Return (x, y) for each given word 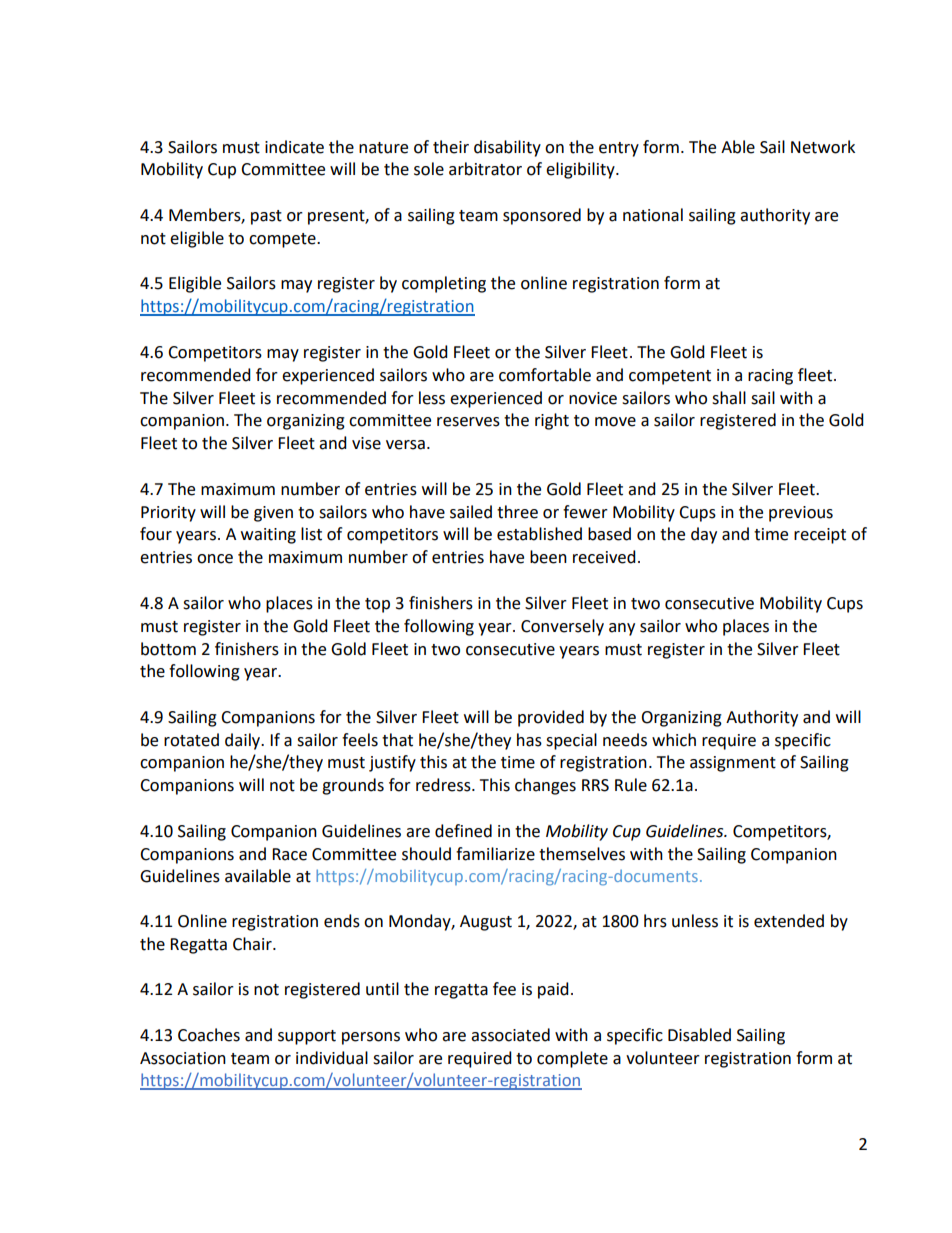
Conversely (562, 627)
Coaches (209, 1035)
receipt (820, 536)
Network (823, 147)
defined (463, 831)
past (266, 217)
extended (789, 921)
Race (289, 854)
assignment (733, 764)
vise (366, 443)
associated (510, 1035)
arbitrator (485, 169)
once (215, 559)
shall (729, 398)
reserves (468, 422)
